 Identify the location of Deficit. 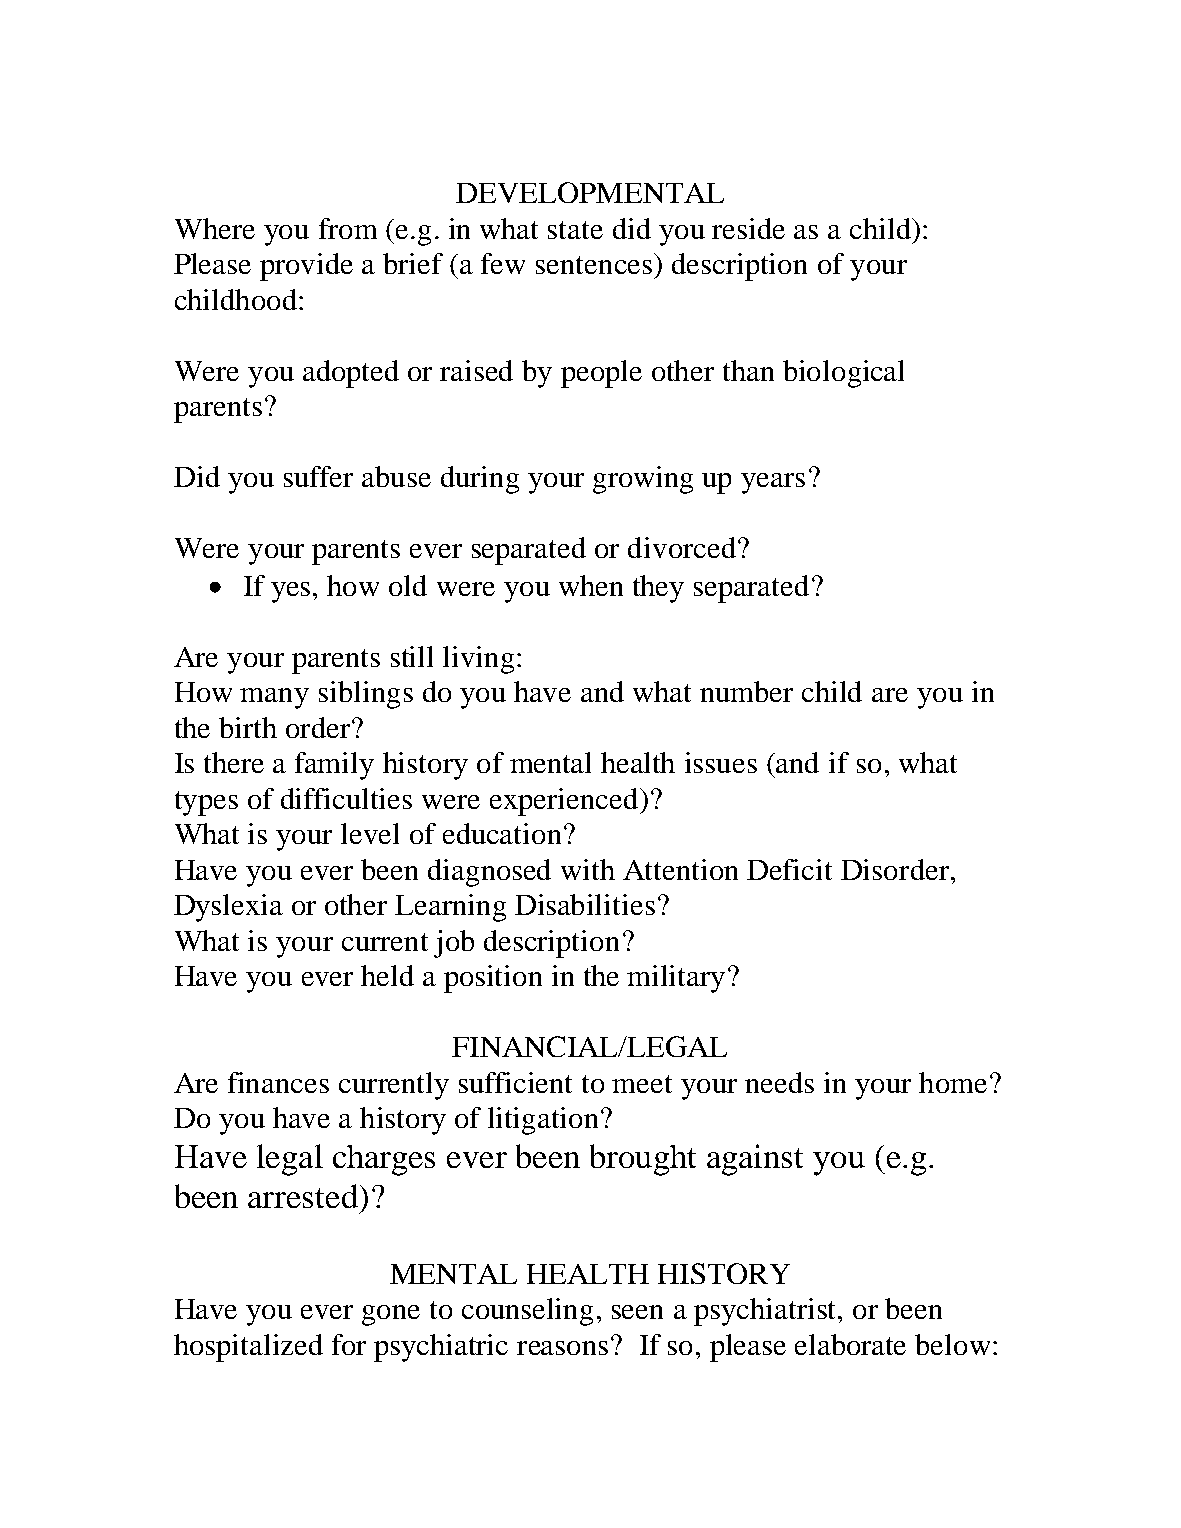
(789, 869).
